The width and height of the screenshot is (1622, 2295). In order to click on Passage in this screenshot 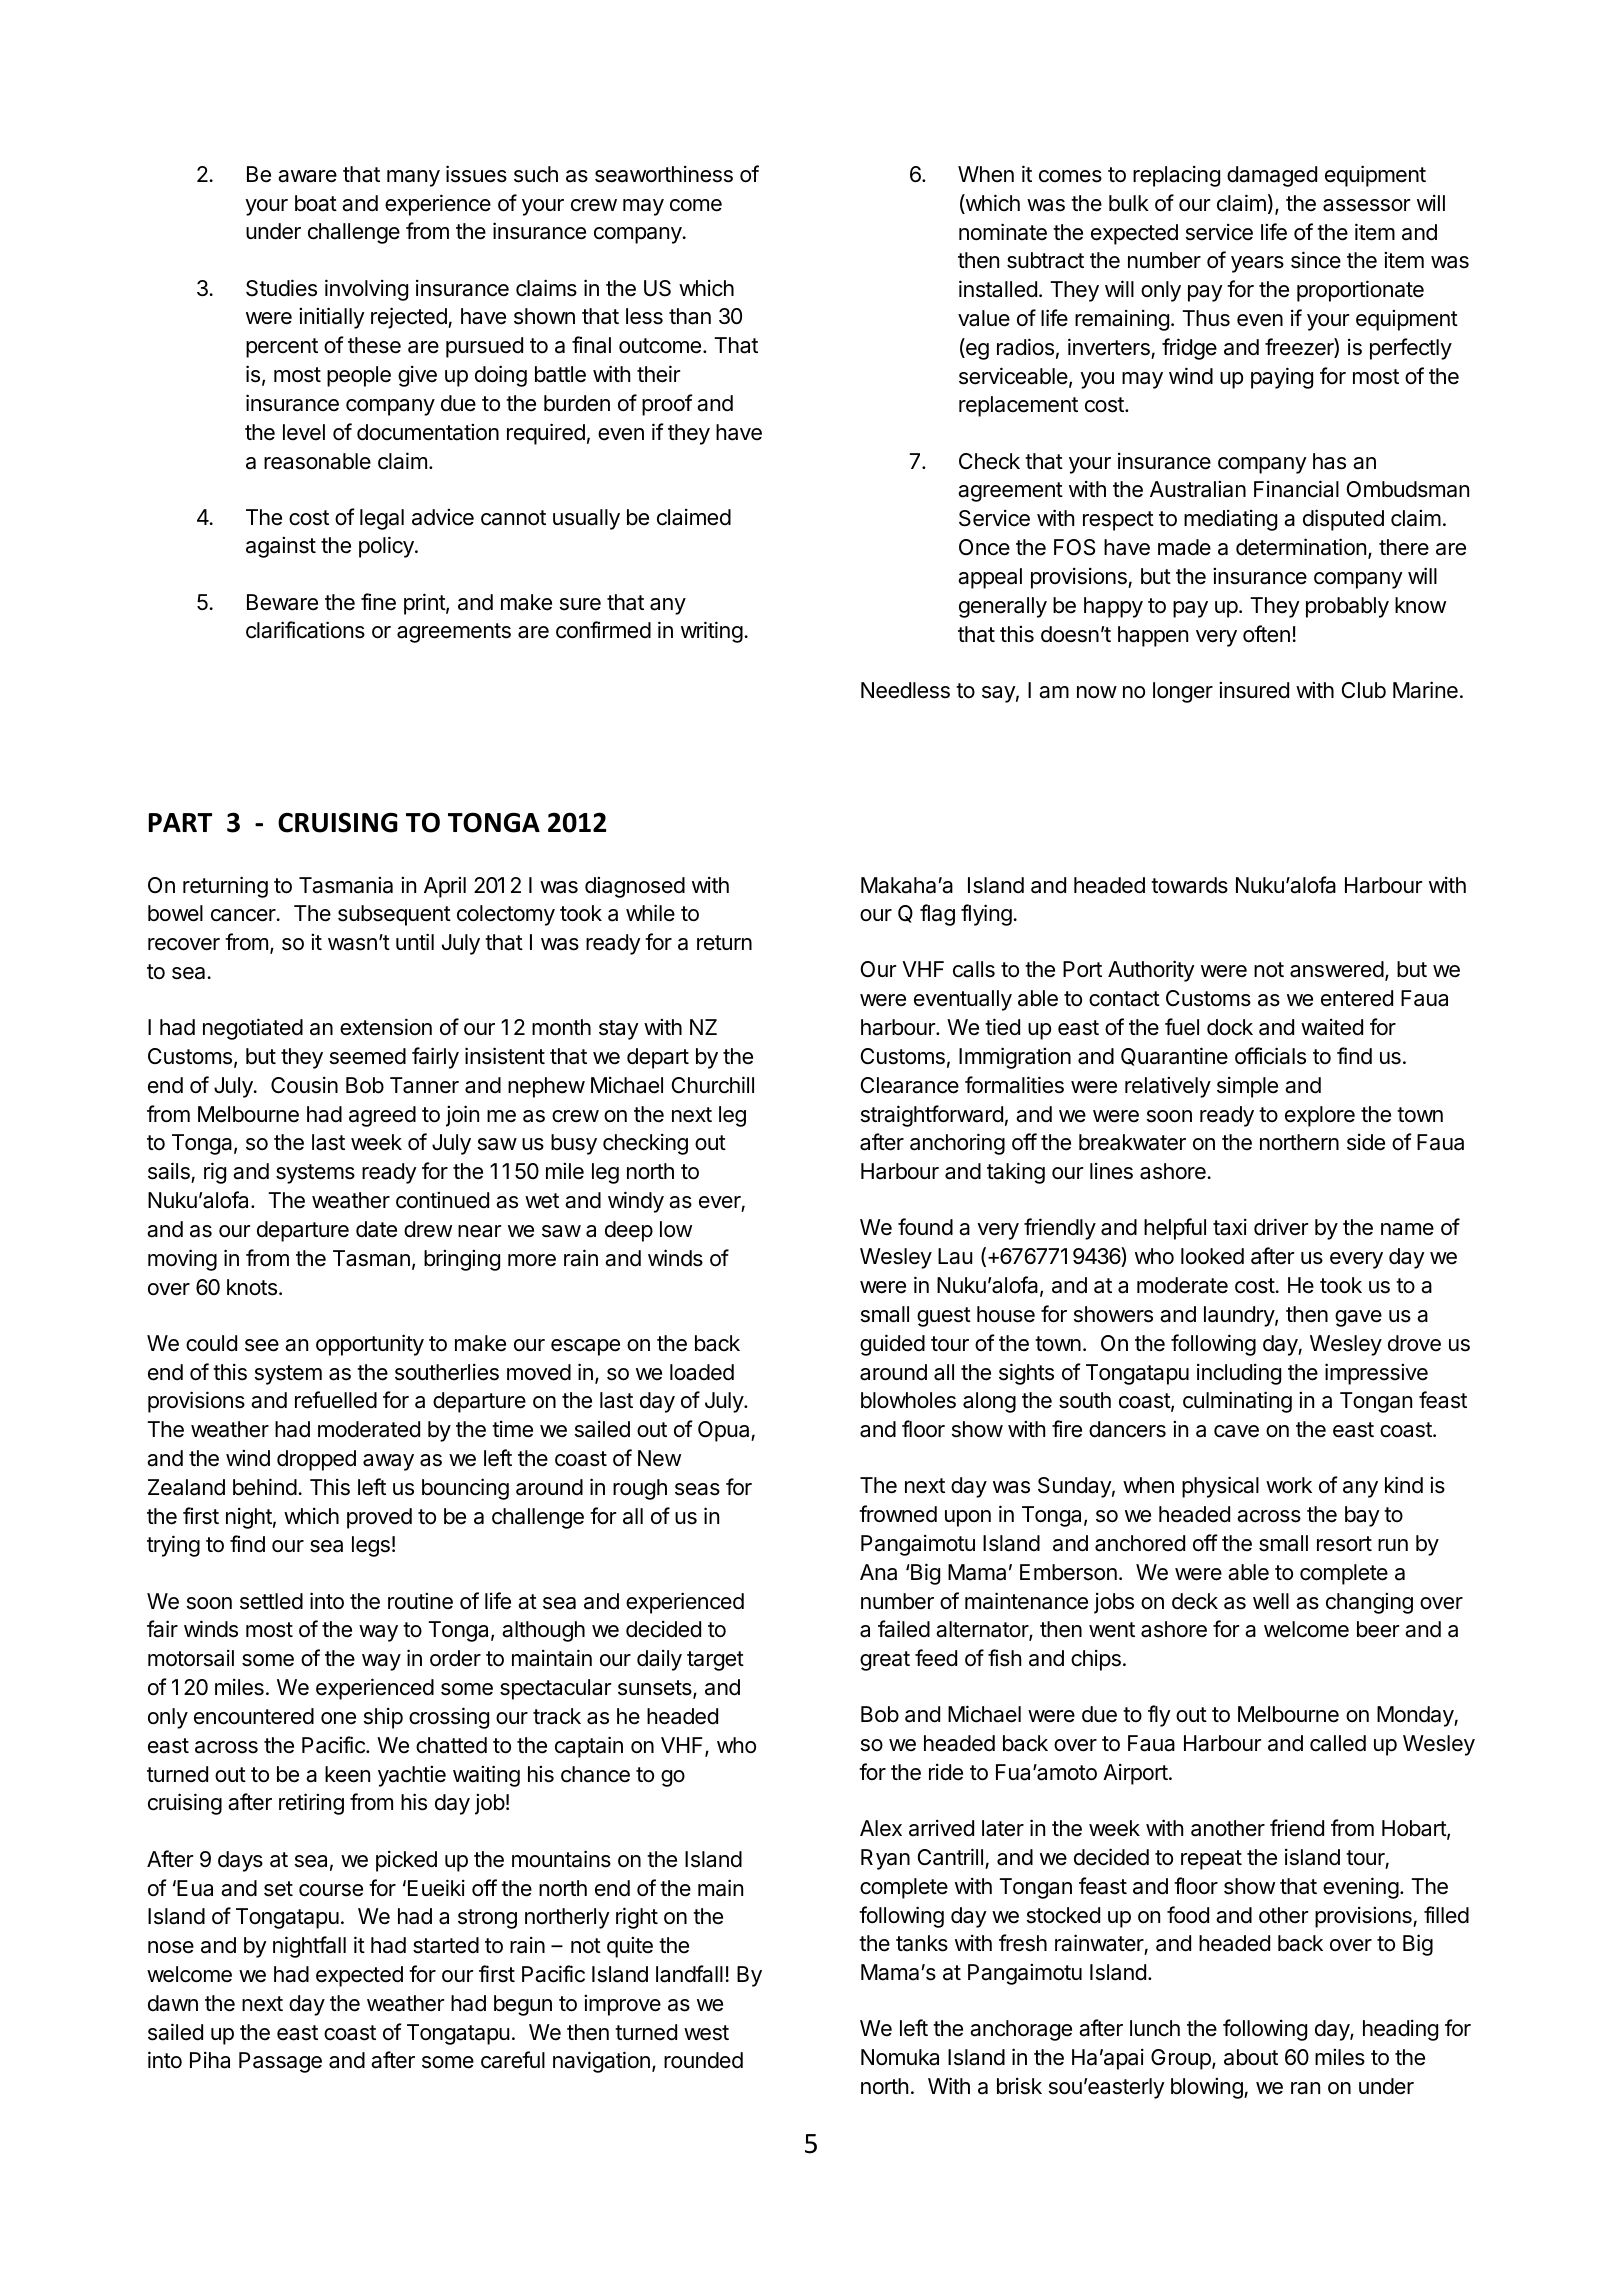, I will do `click(280, 2062)`.
